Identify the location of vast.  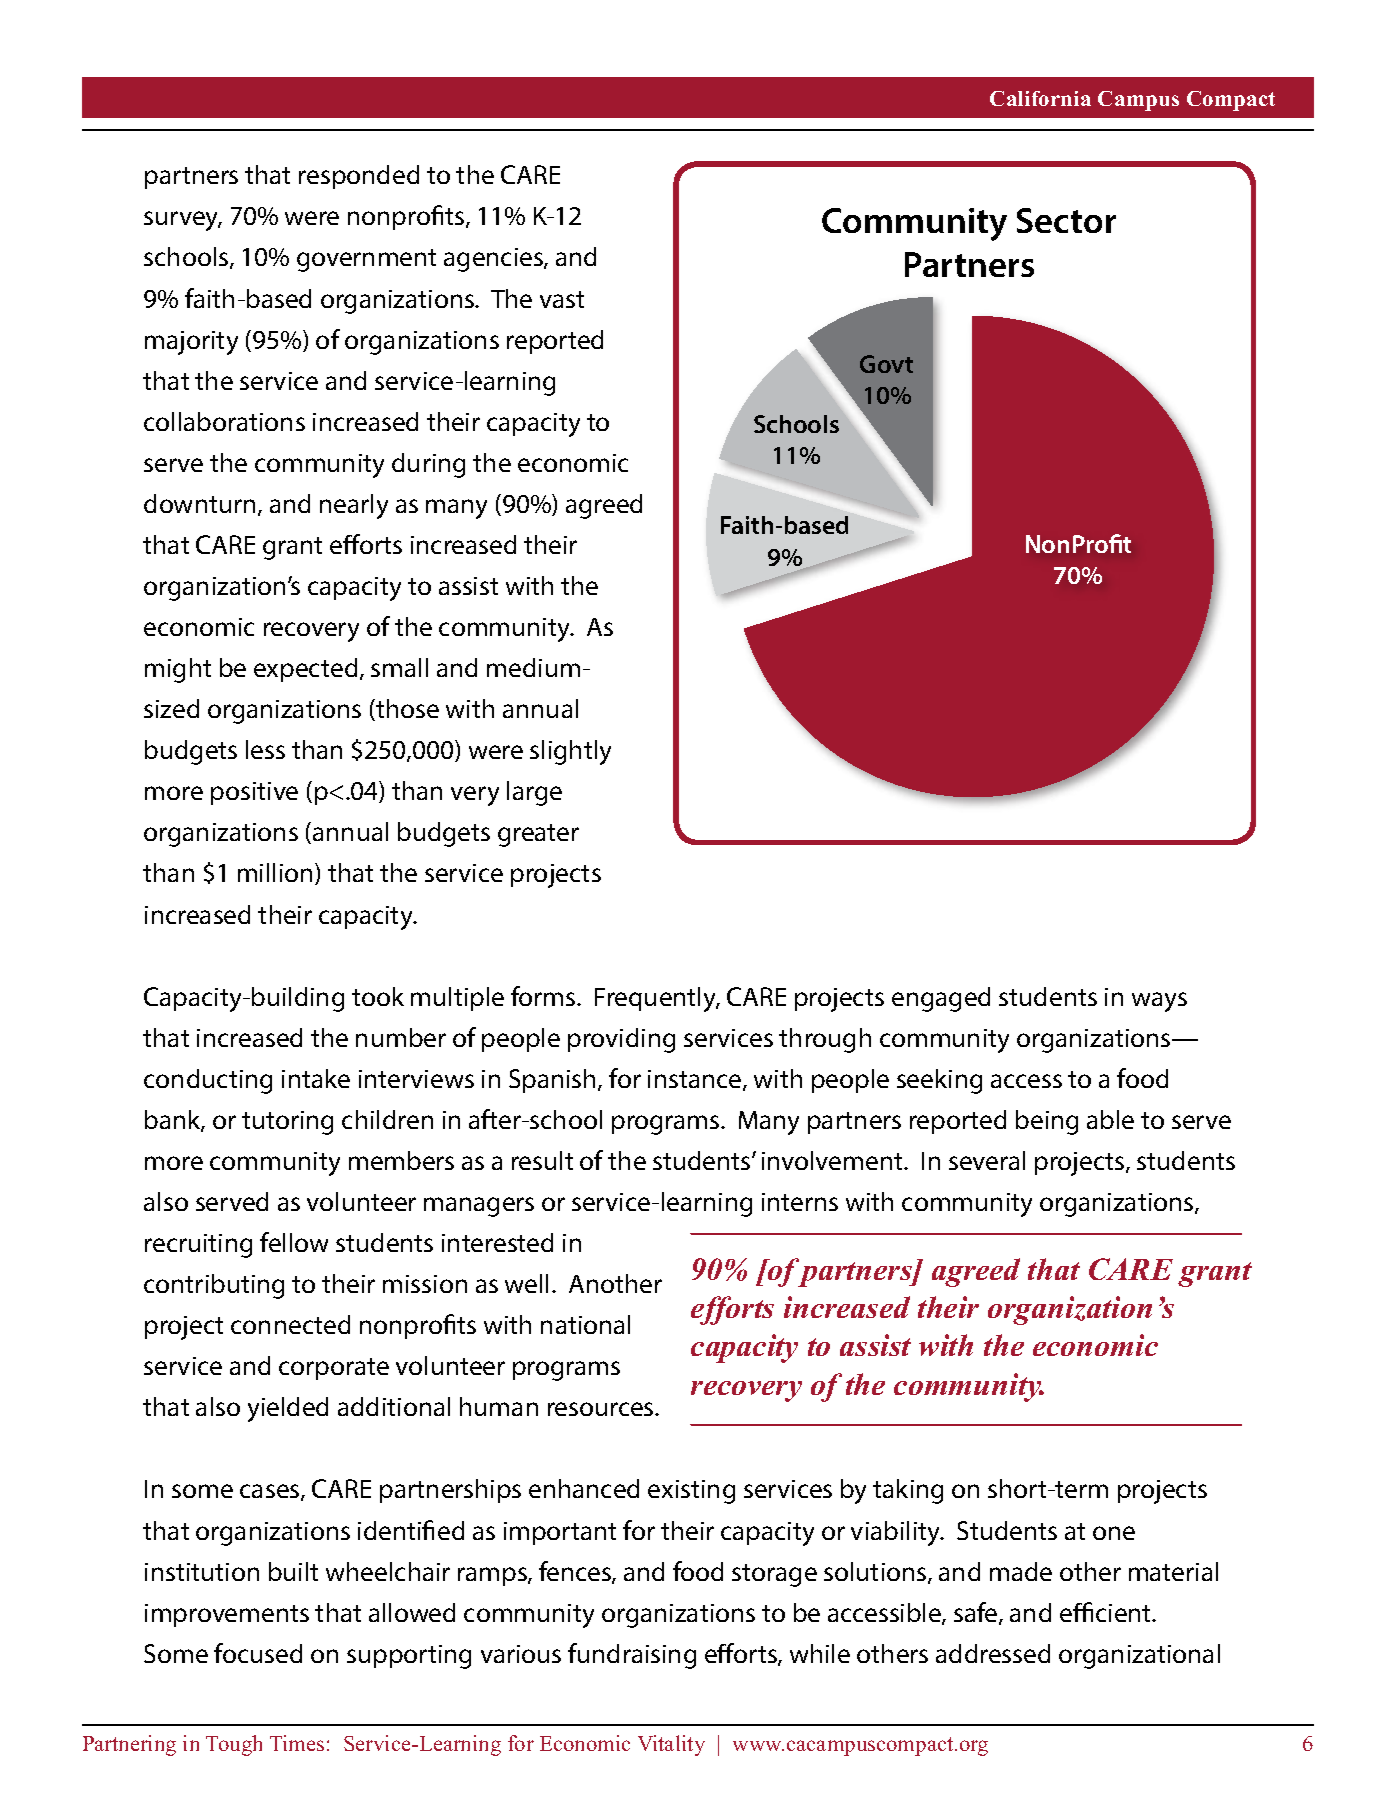
(562, 299).
